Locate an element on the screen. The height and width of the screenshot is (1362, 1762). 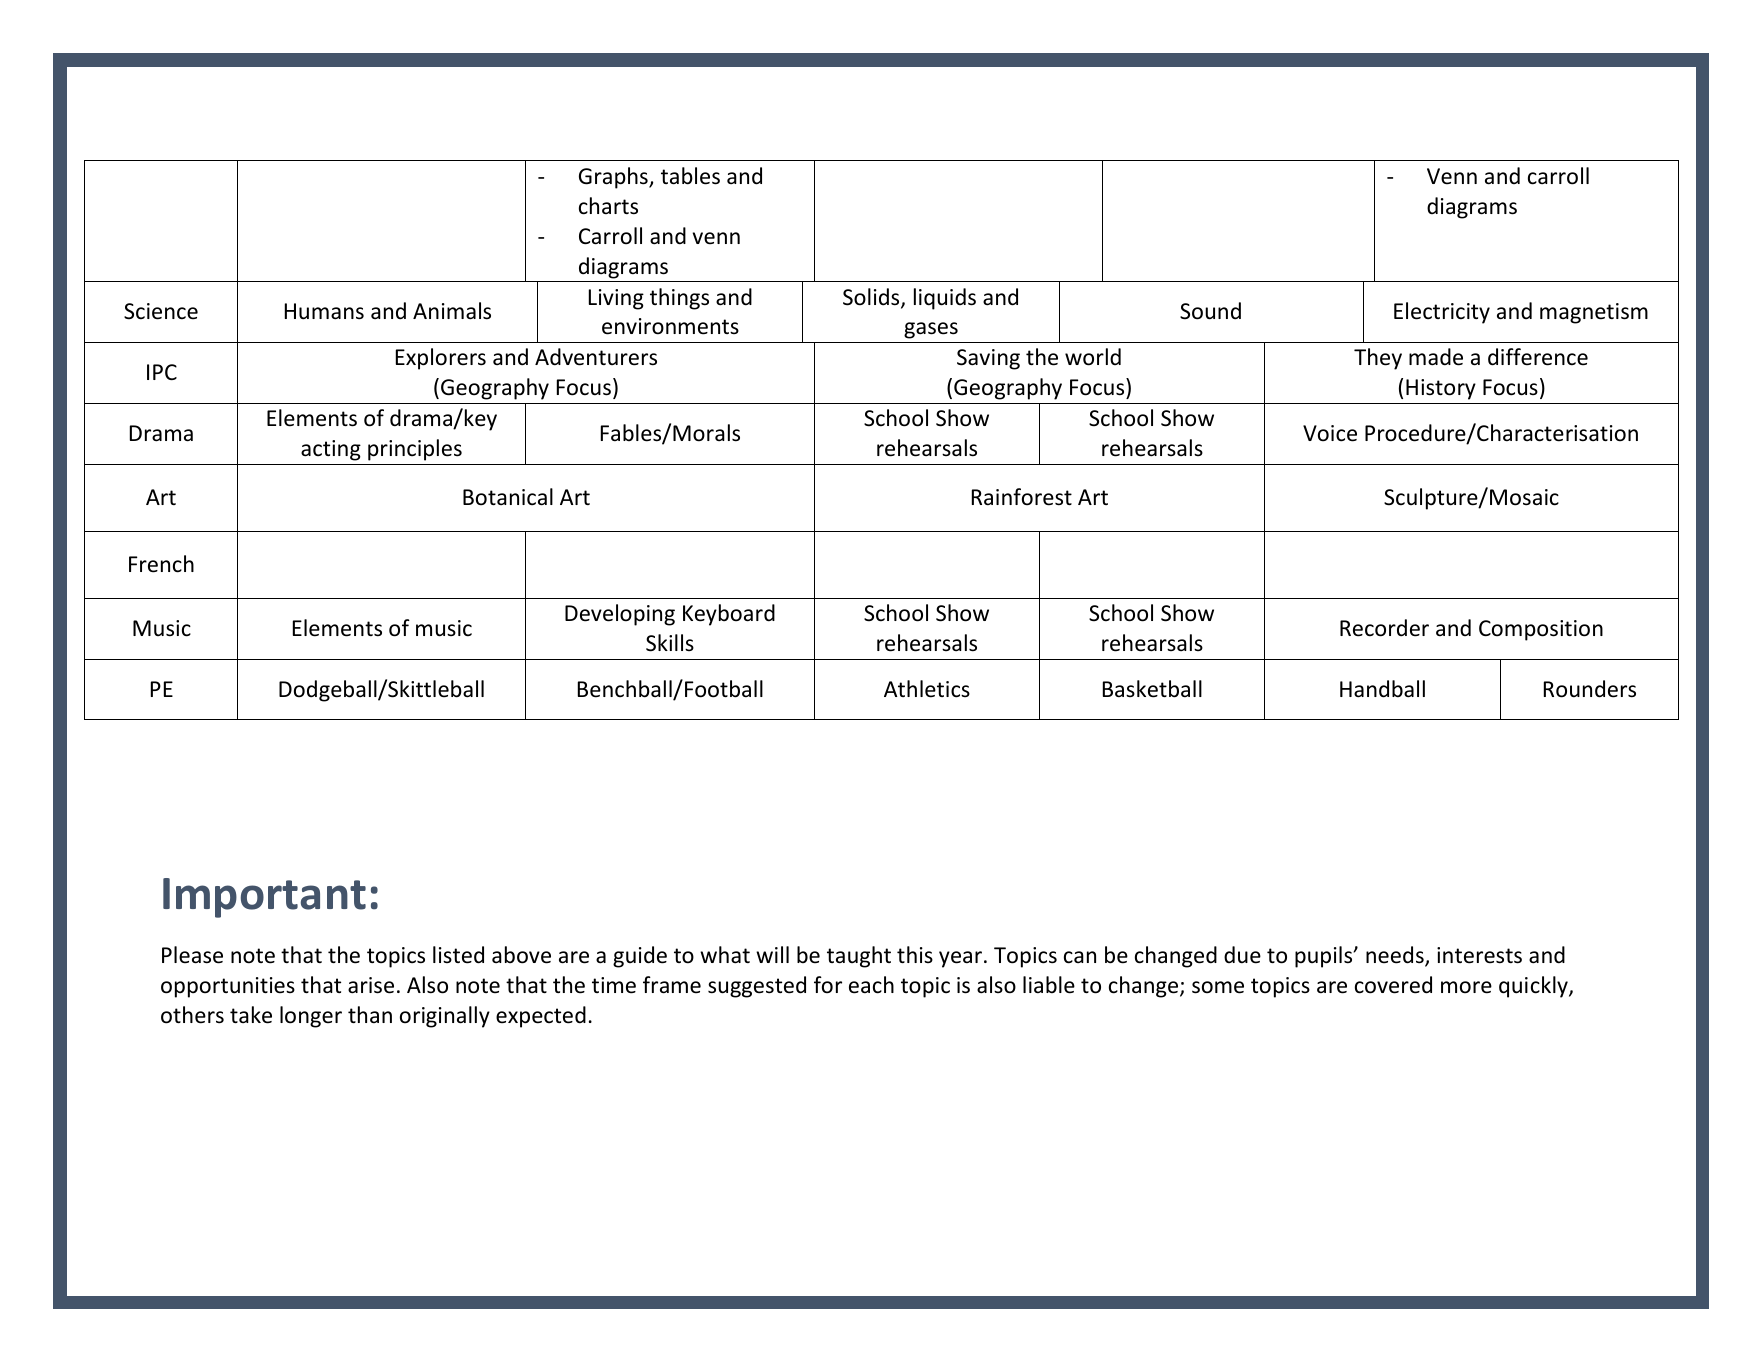
Saving is located at coordinates (988, 359).
